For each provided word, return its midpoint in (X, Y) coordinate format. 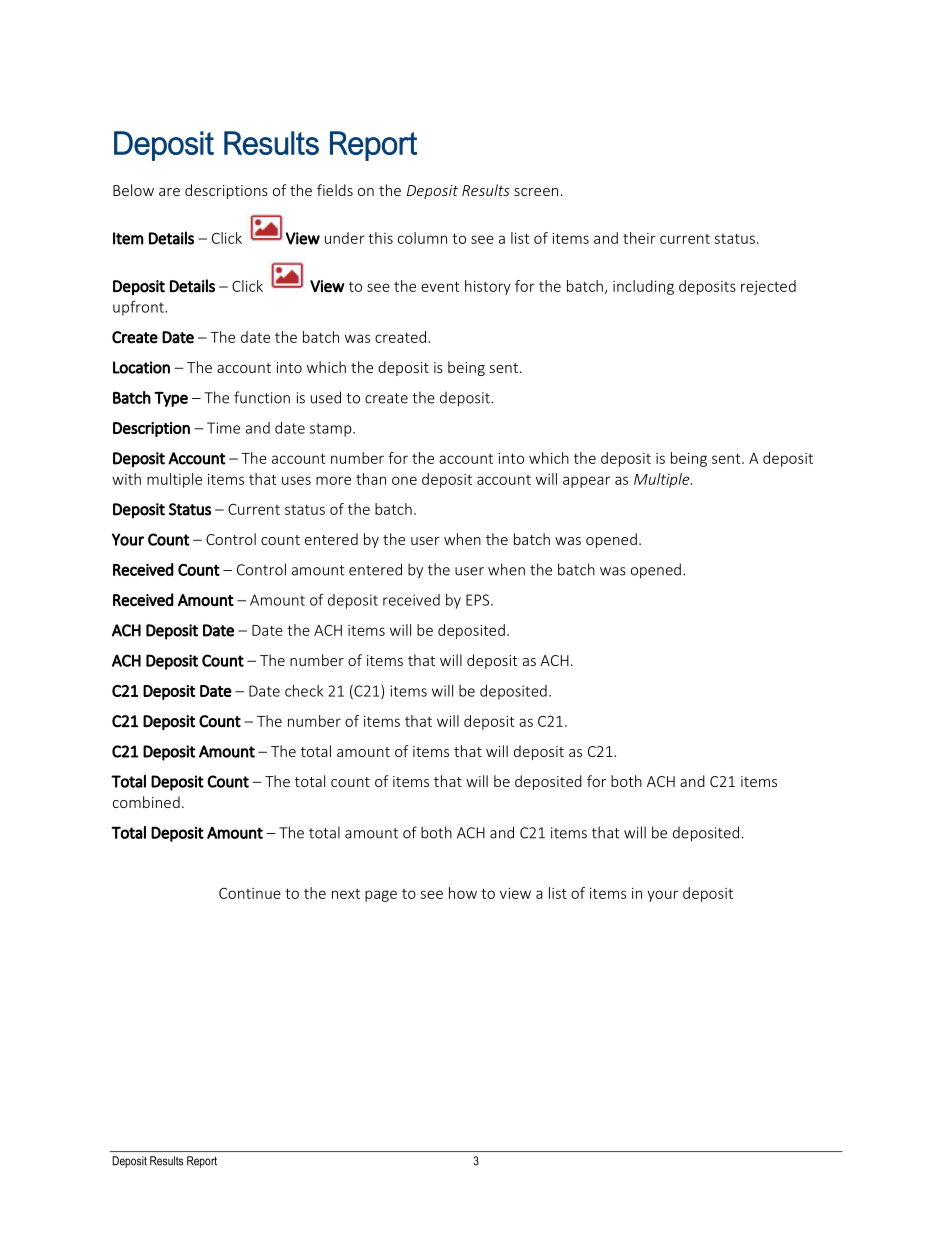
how (463, 893)
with (126, 479)
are (169, 192)
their (639, 238)
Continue (250, 893)
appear (586, 482)
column (422, 238)
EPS (479, 600)
